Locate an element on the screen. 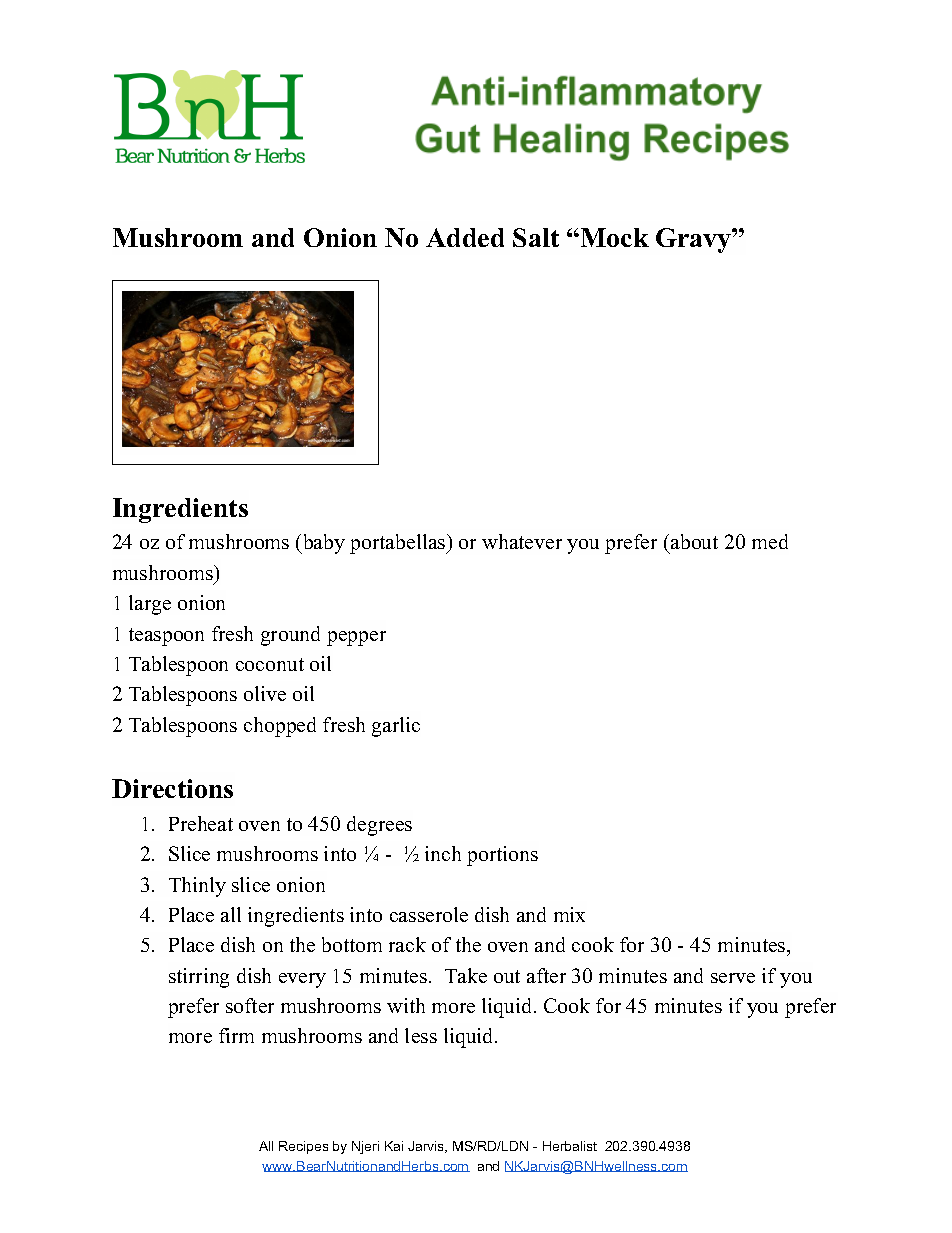  baby is located at coordinates (323, 544).
